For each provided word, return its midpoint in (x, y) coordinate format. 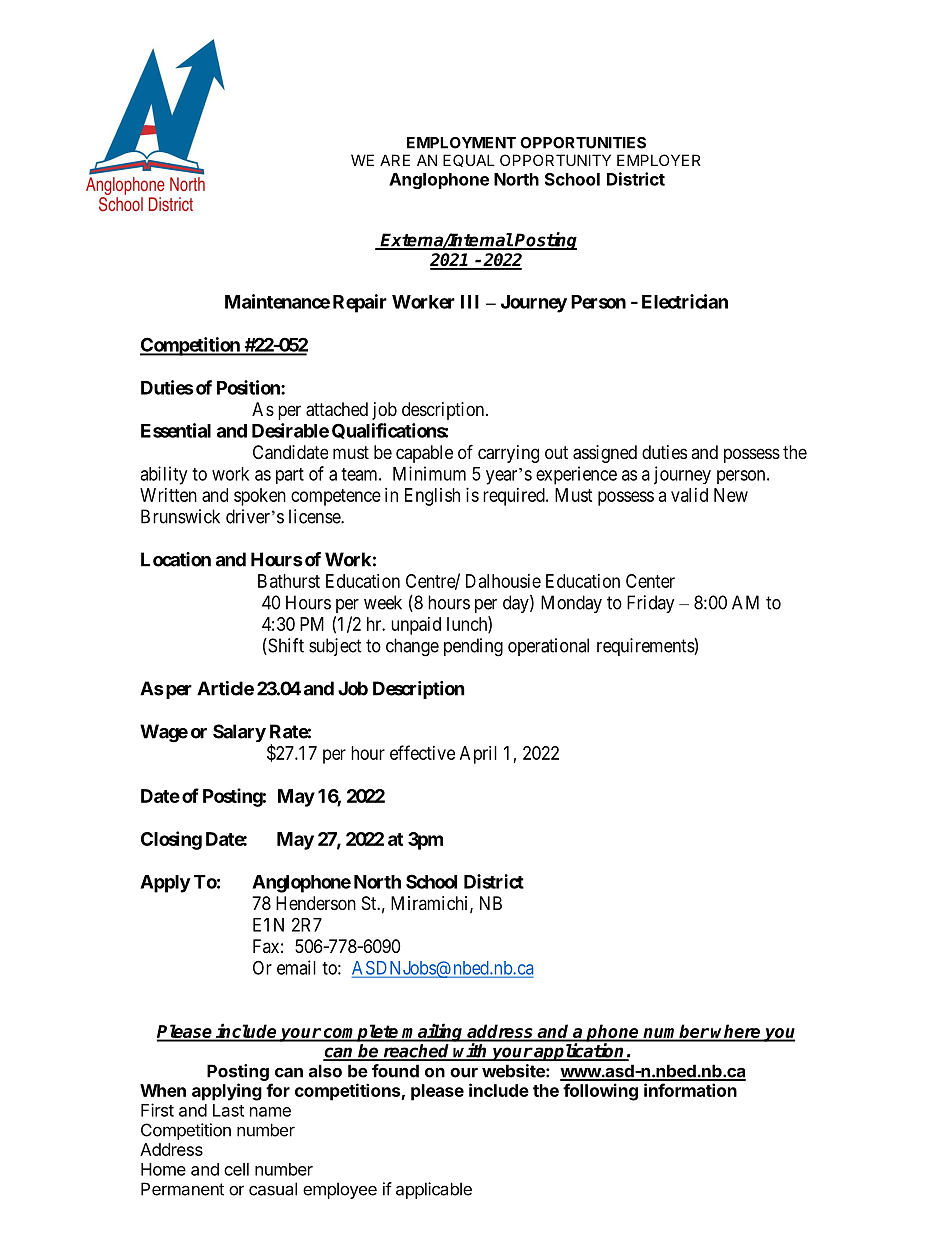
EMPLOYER (659, 160)
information (690, 1090)
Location (176, 559)
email (296, 967)
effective (422, 752)
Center (650, 581)
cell (236, 1169)
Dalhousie (503, 581)
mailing (433, 1032)
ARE (395, 160)
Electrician (685, 301)
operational (548, 647)
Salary (239, 733)
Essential (176, 430)
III (470, 302)
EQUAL (469, 160)
